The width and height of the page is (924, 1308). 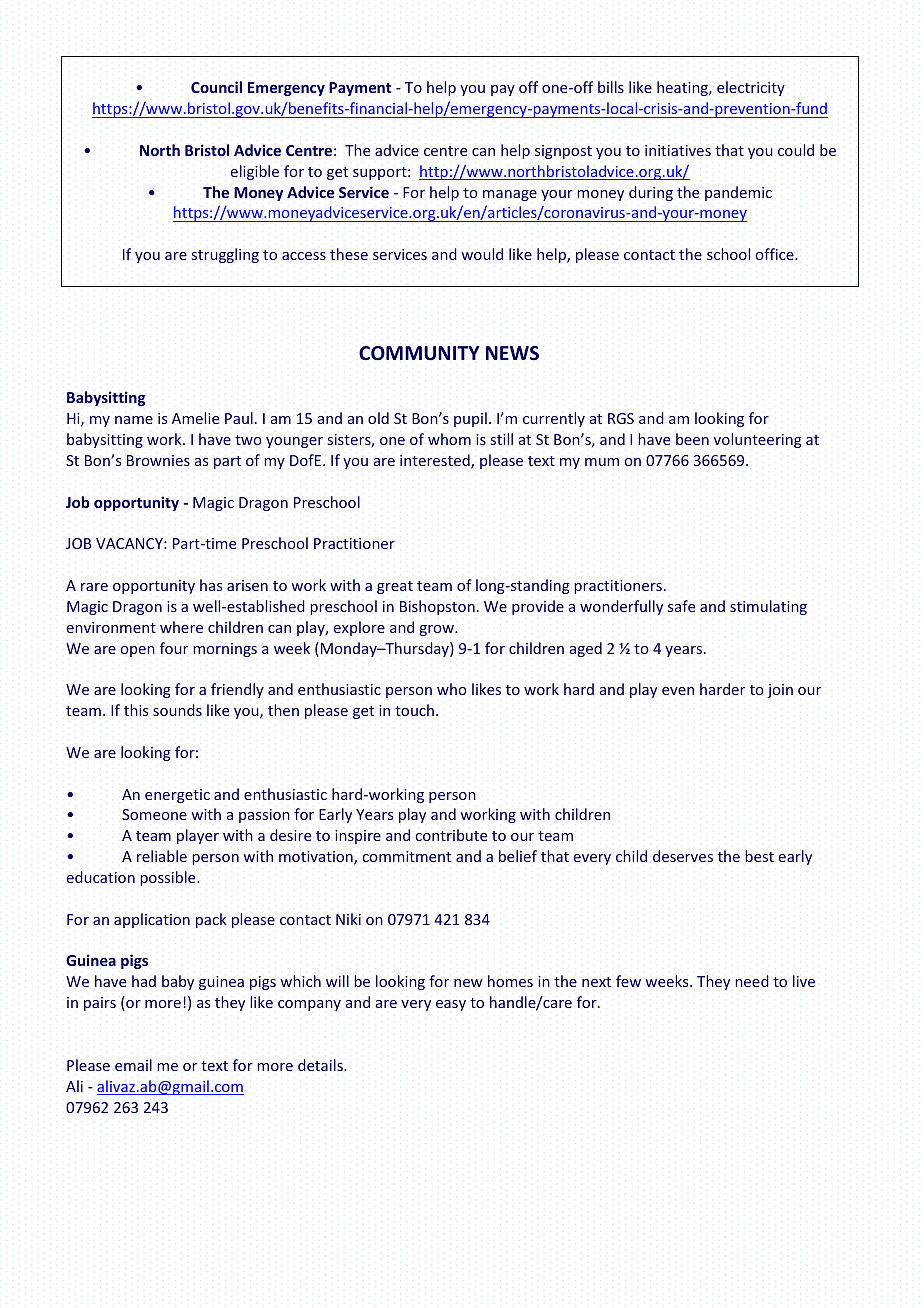 I want to click on pupil, so click(x=470, y=419).
